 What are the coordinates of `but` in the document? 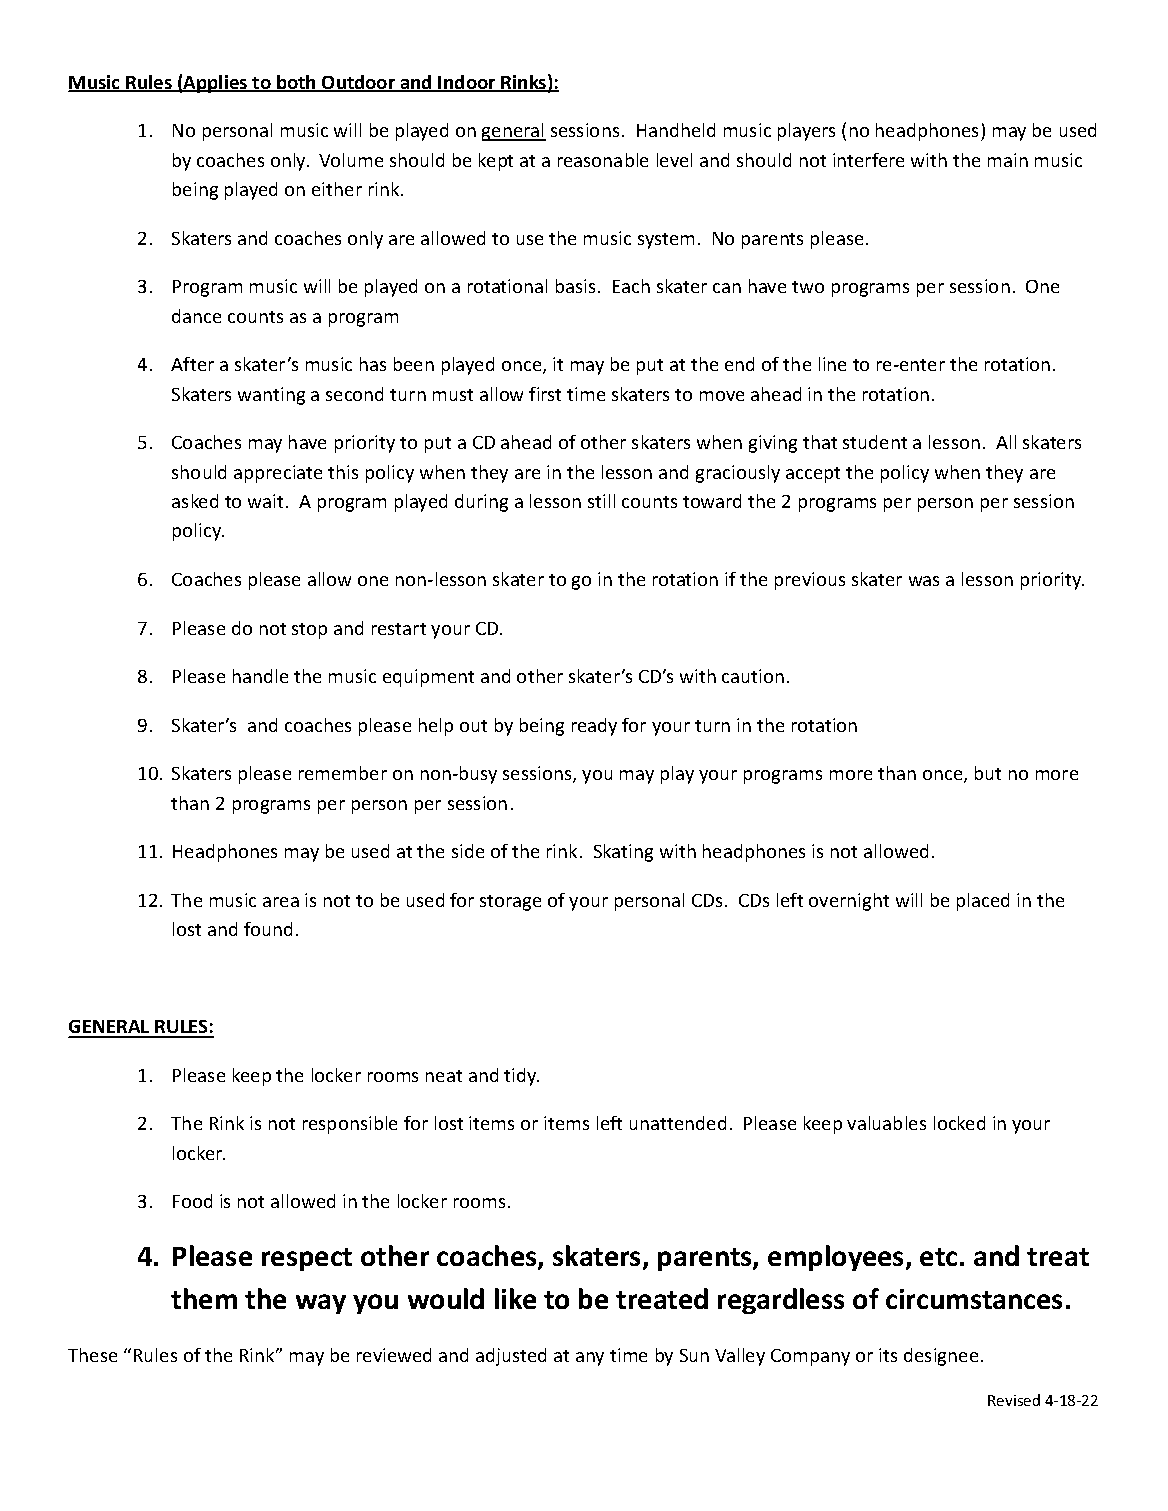 It's located at (988, 773).
